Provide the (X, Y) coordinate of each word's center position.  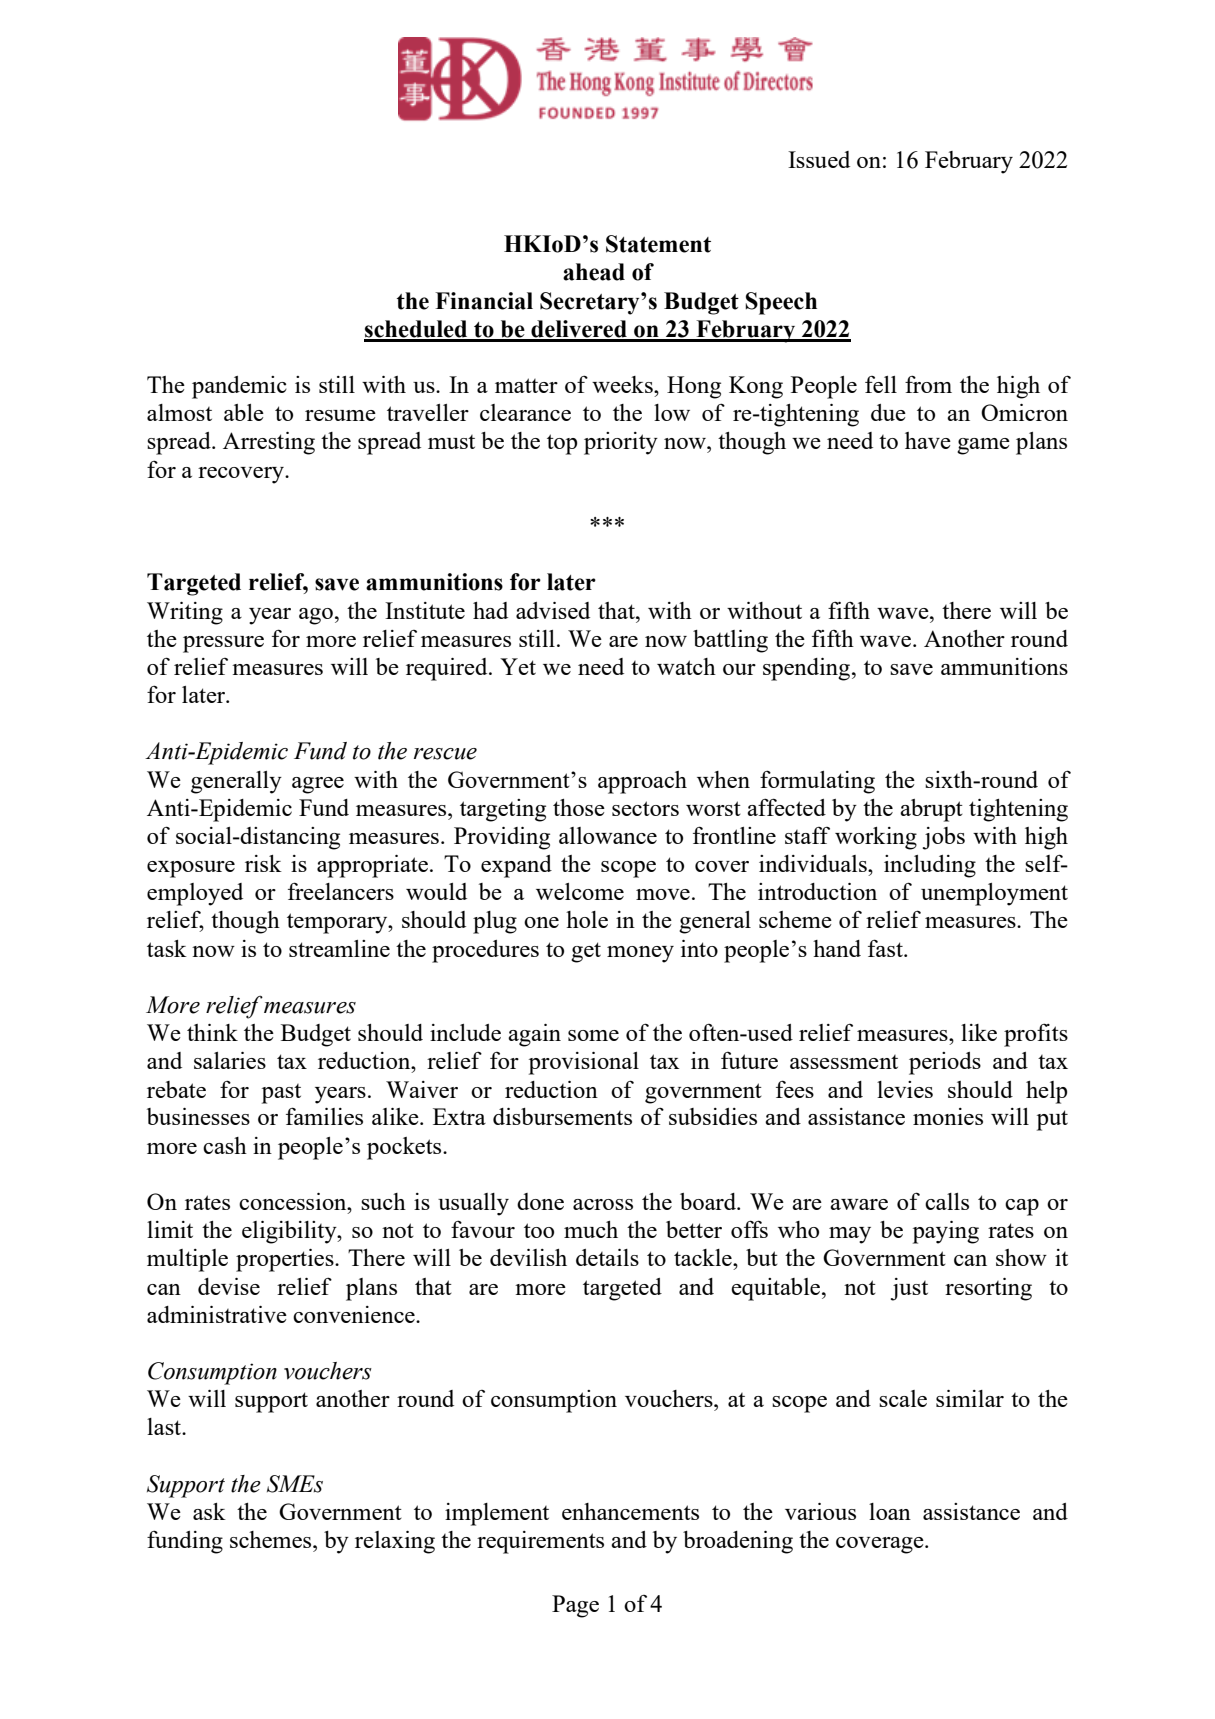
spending (806, 669)
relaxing (395, 1542)
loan (890, 1511)
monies (948, 1116)
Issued (819, 159)
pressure (223, 644)
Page (575, 1606)
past (281, 1094)
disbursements (562, 1116)
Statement (658, 244)
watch (686, 666)
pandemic (239, 387)
